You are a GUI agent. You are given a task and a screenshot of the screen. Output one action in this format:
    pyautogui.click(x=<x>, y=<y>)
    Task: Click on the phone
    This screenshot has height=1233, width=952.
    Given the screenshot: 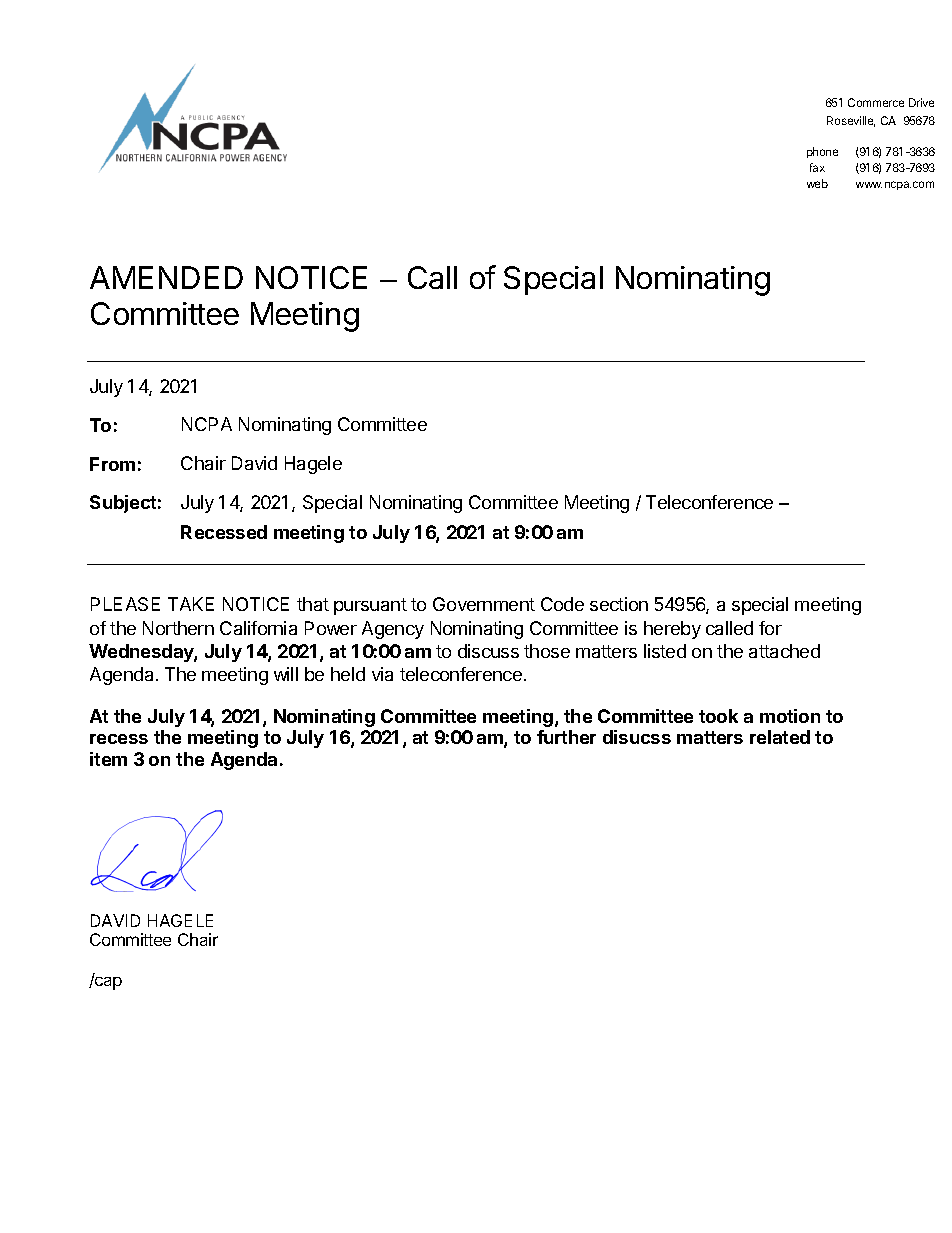 What is the action you would take?
    pyautogui.click(x=822, y=152)
